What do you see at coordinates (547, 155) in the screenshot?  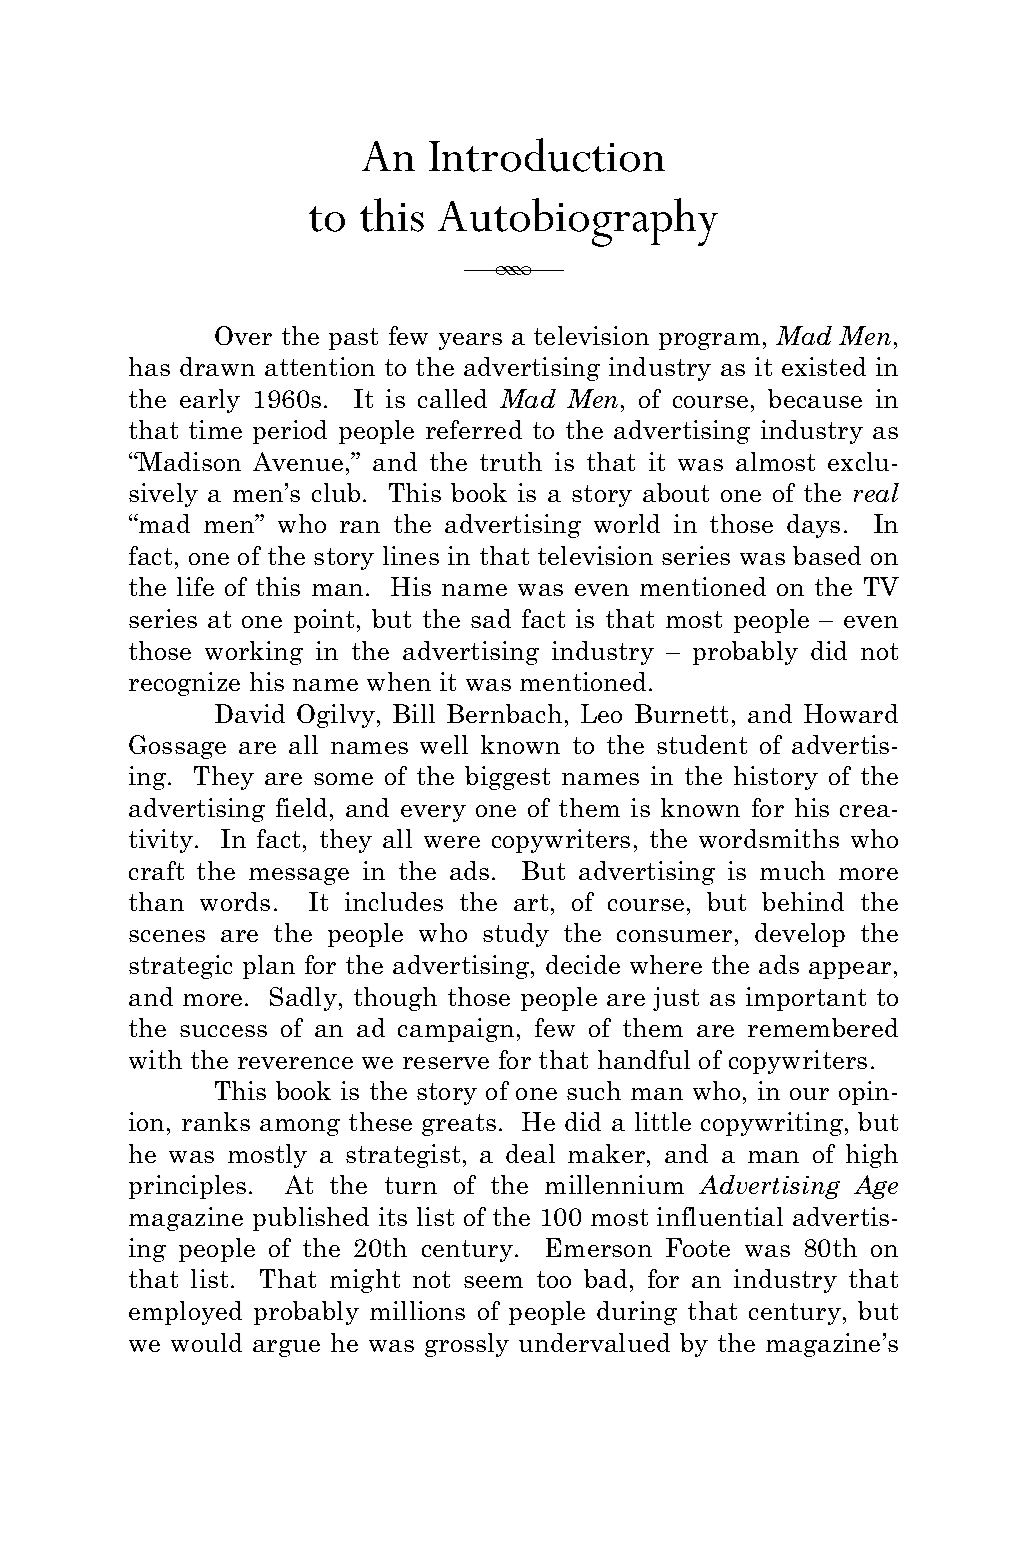 I see `Introduction` at bounding box center [547, 155].
